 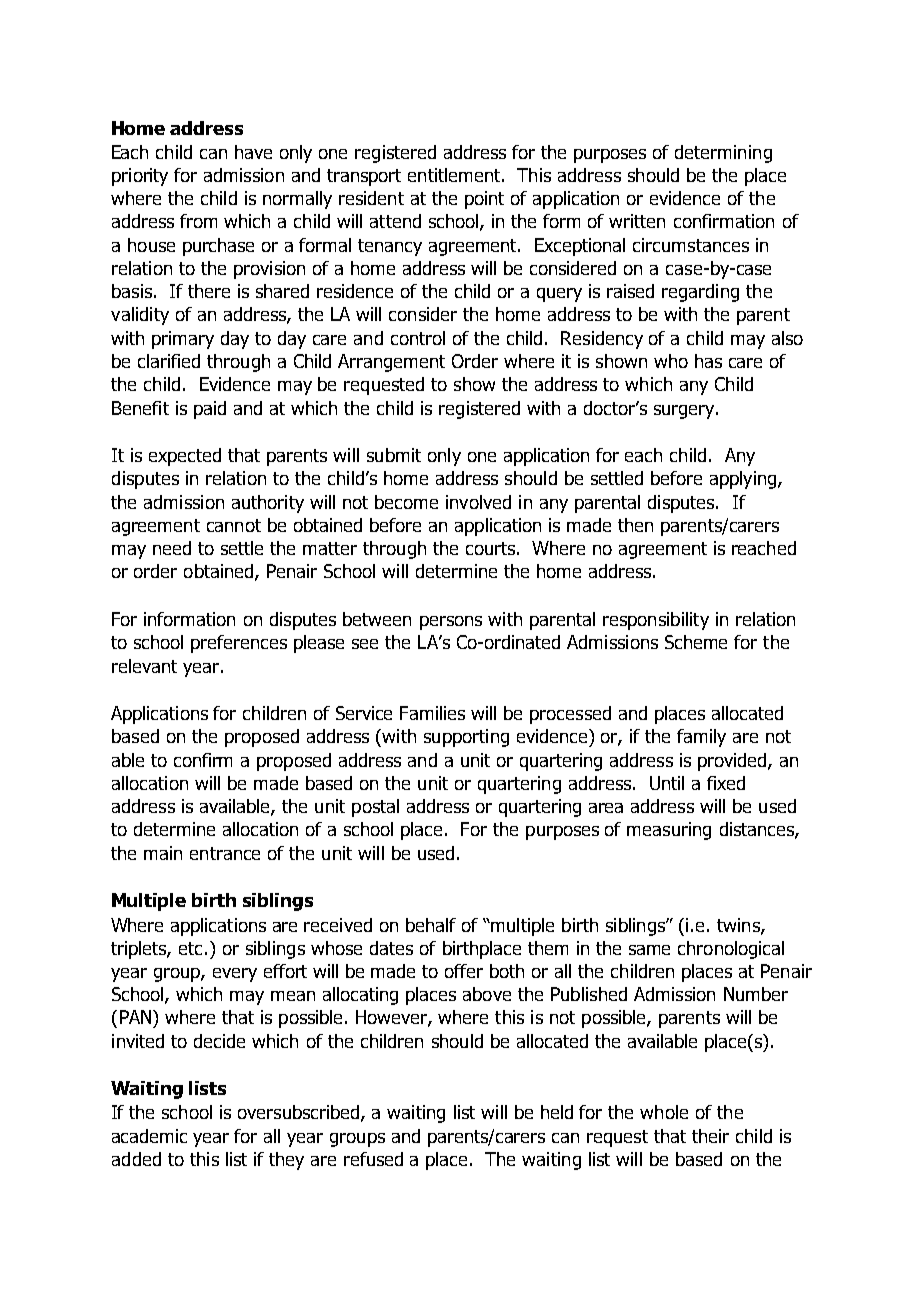 What do you see at coordinates (723, 154) in the screenshot?
I see `determining` at bounding box center [723, 154].
